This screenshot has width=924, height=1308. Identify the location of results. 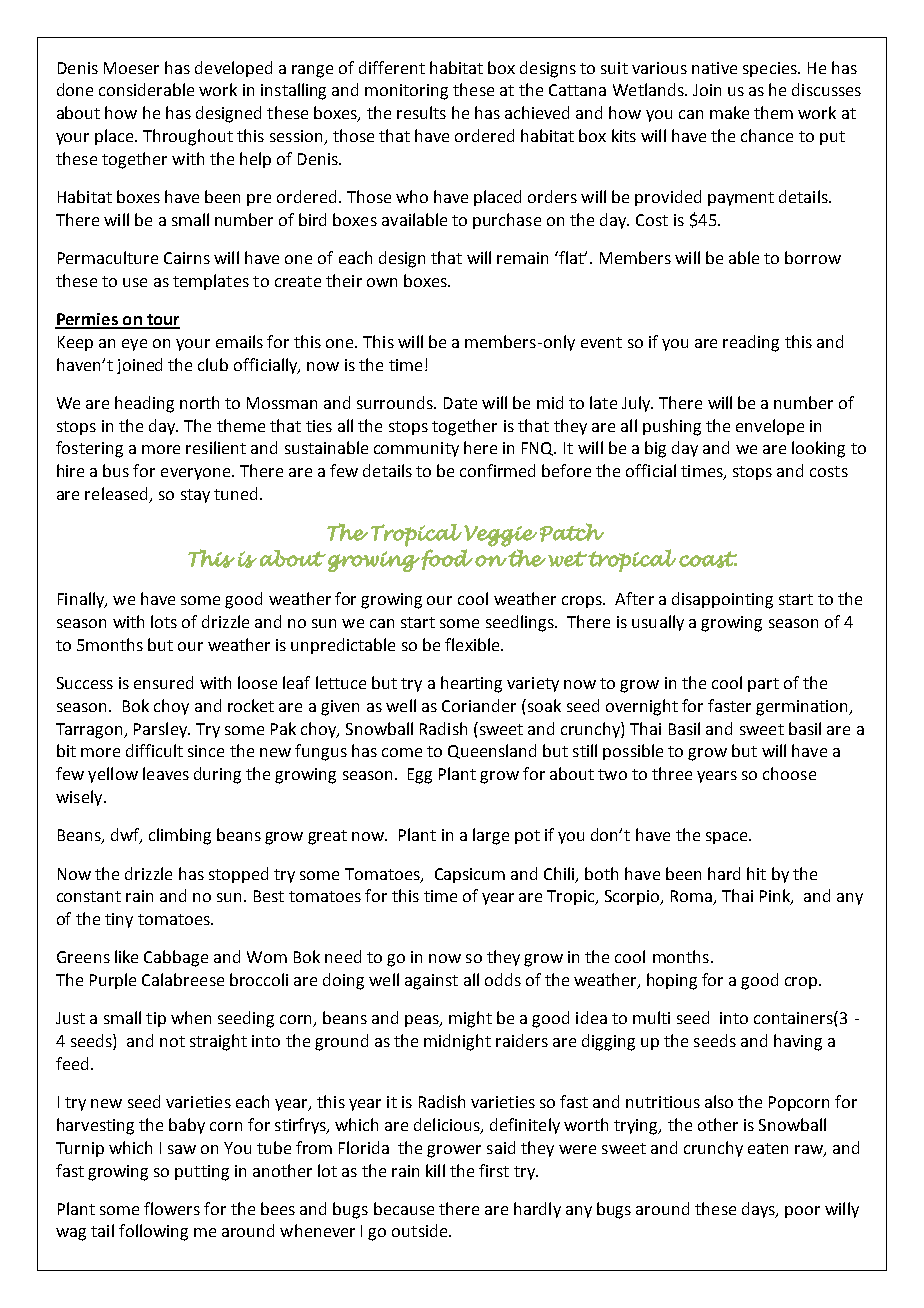
(421, 112).
